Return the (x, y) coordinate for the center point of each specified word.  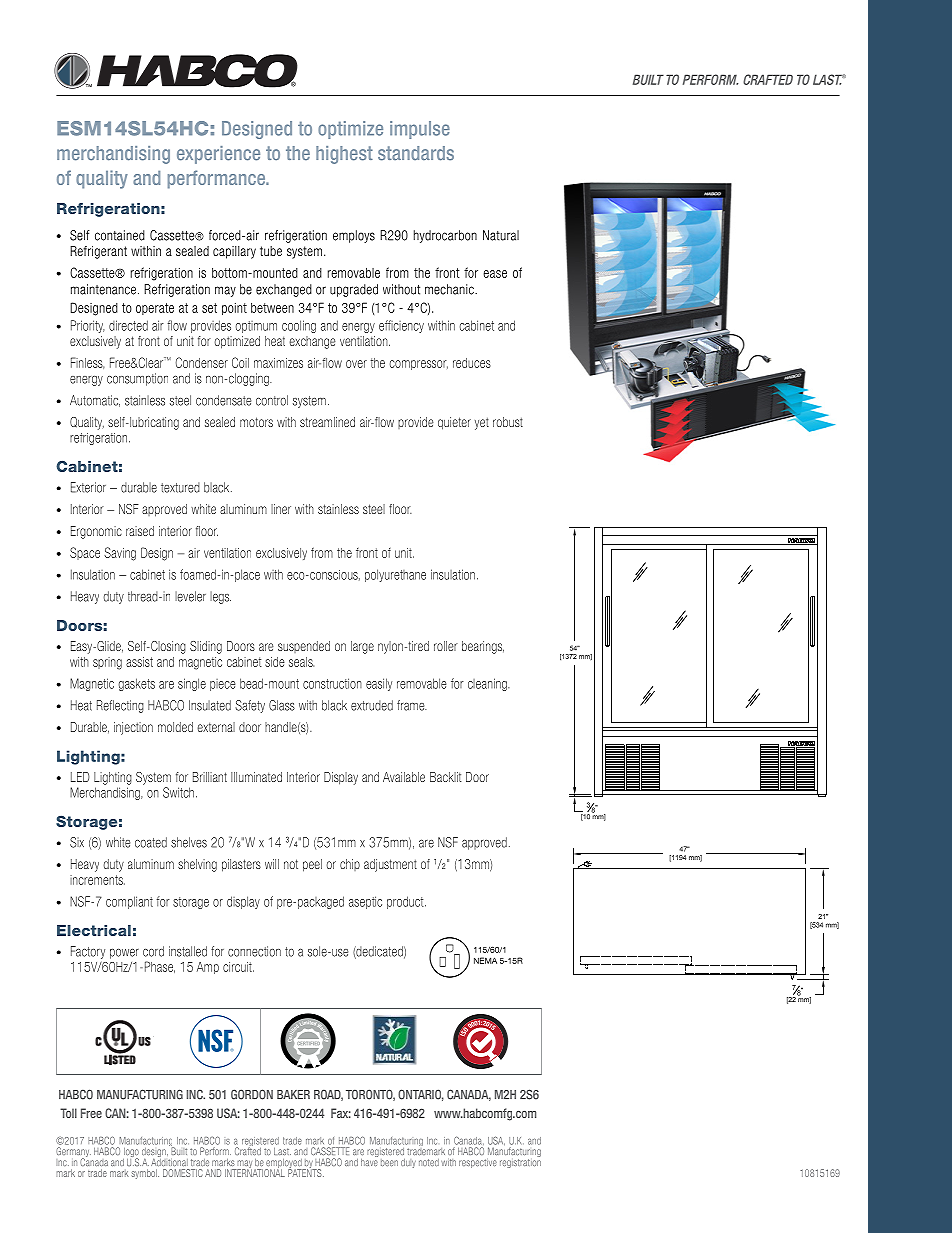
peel (312, 865)
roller (446, 646)
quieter (454, 423)
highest (344, 155)
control (272, 400)
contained (120, 235)
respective (478, 1163)
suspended (304, 647)
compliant (129, 902)
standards (416, 153)
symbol (145, 1174)
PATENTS (306, 1172)
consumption (137, 379)
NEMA (485, 960)
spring (107, 663)
